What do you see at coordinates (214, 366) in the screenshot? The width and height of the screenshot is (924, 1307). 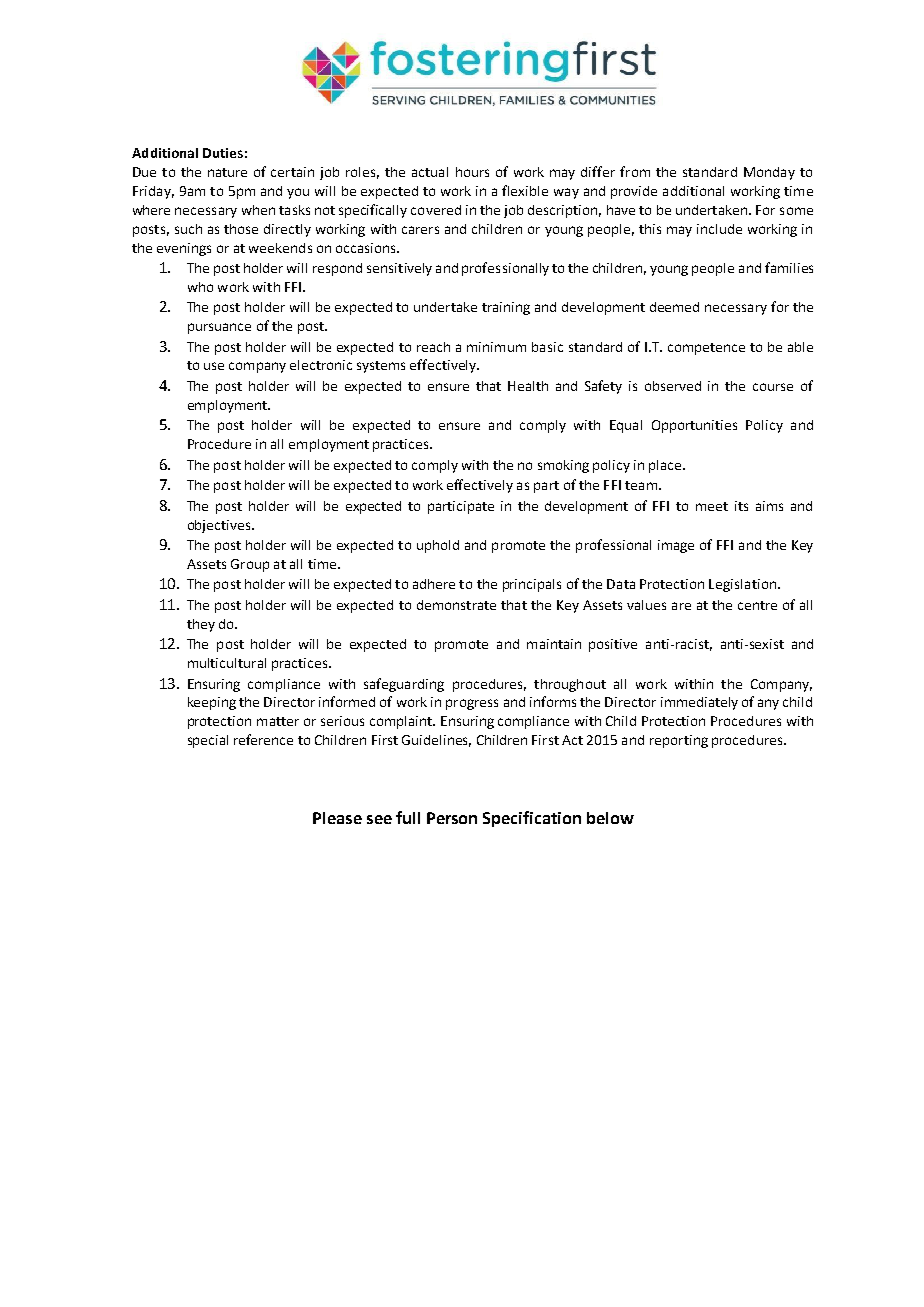 I see `use` at bounding box center [214, 366].
